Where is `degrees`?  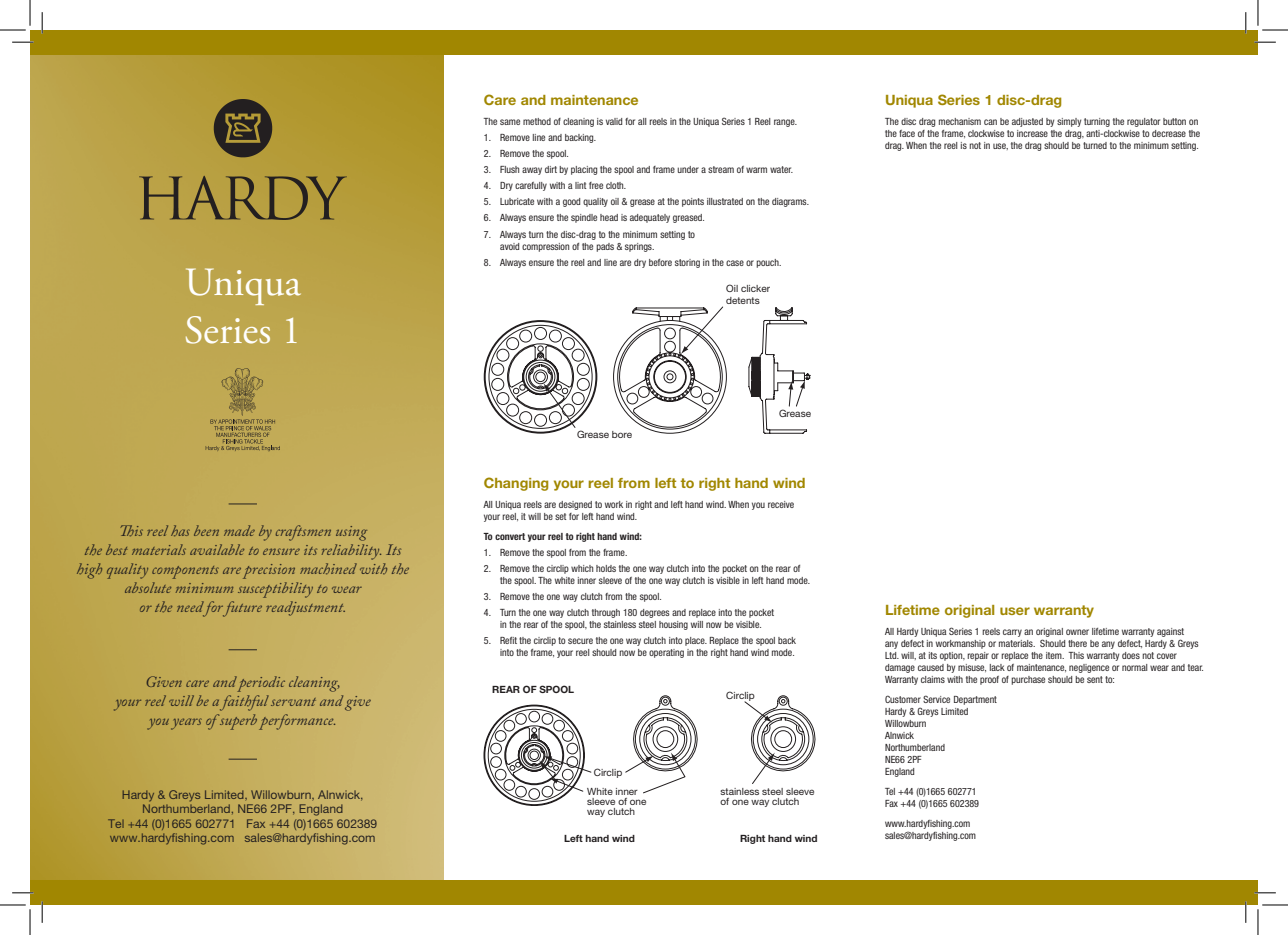
degrees is located at coordinates (655, 613).
